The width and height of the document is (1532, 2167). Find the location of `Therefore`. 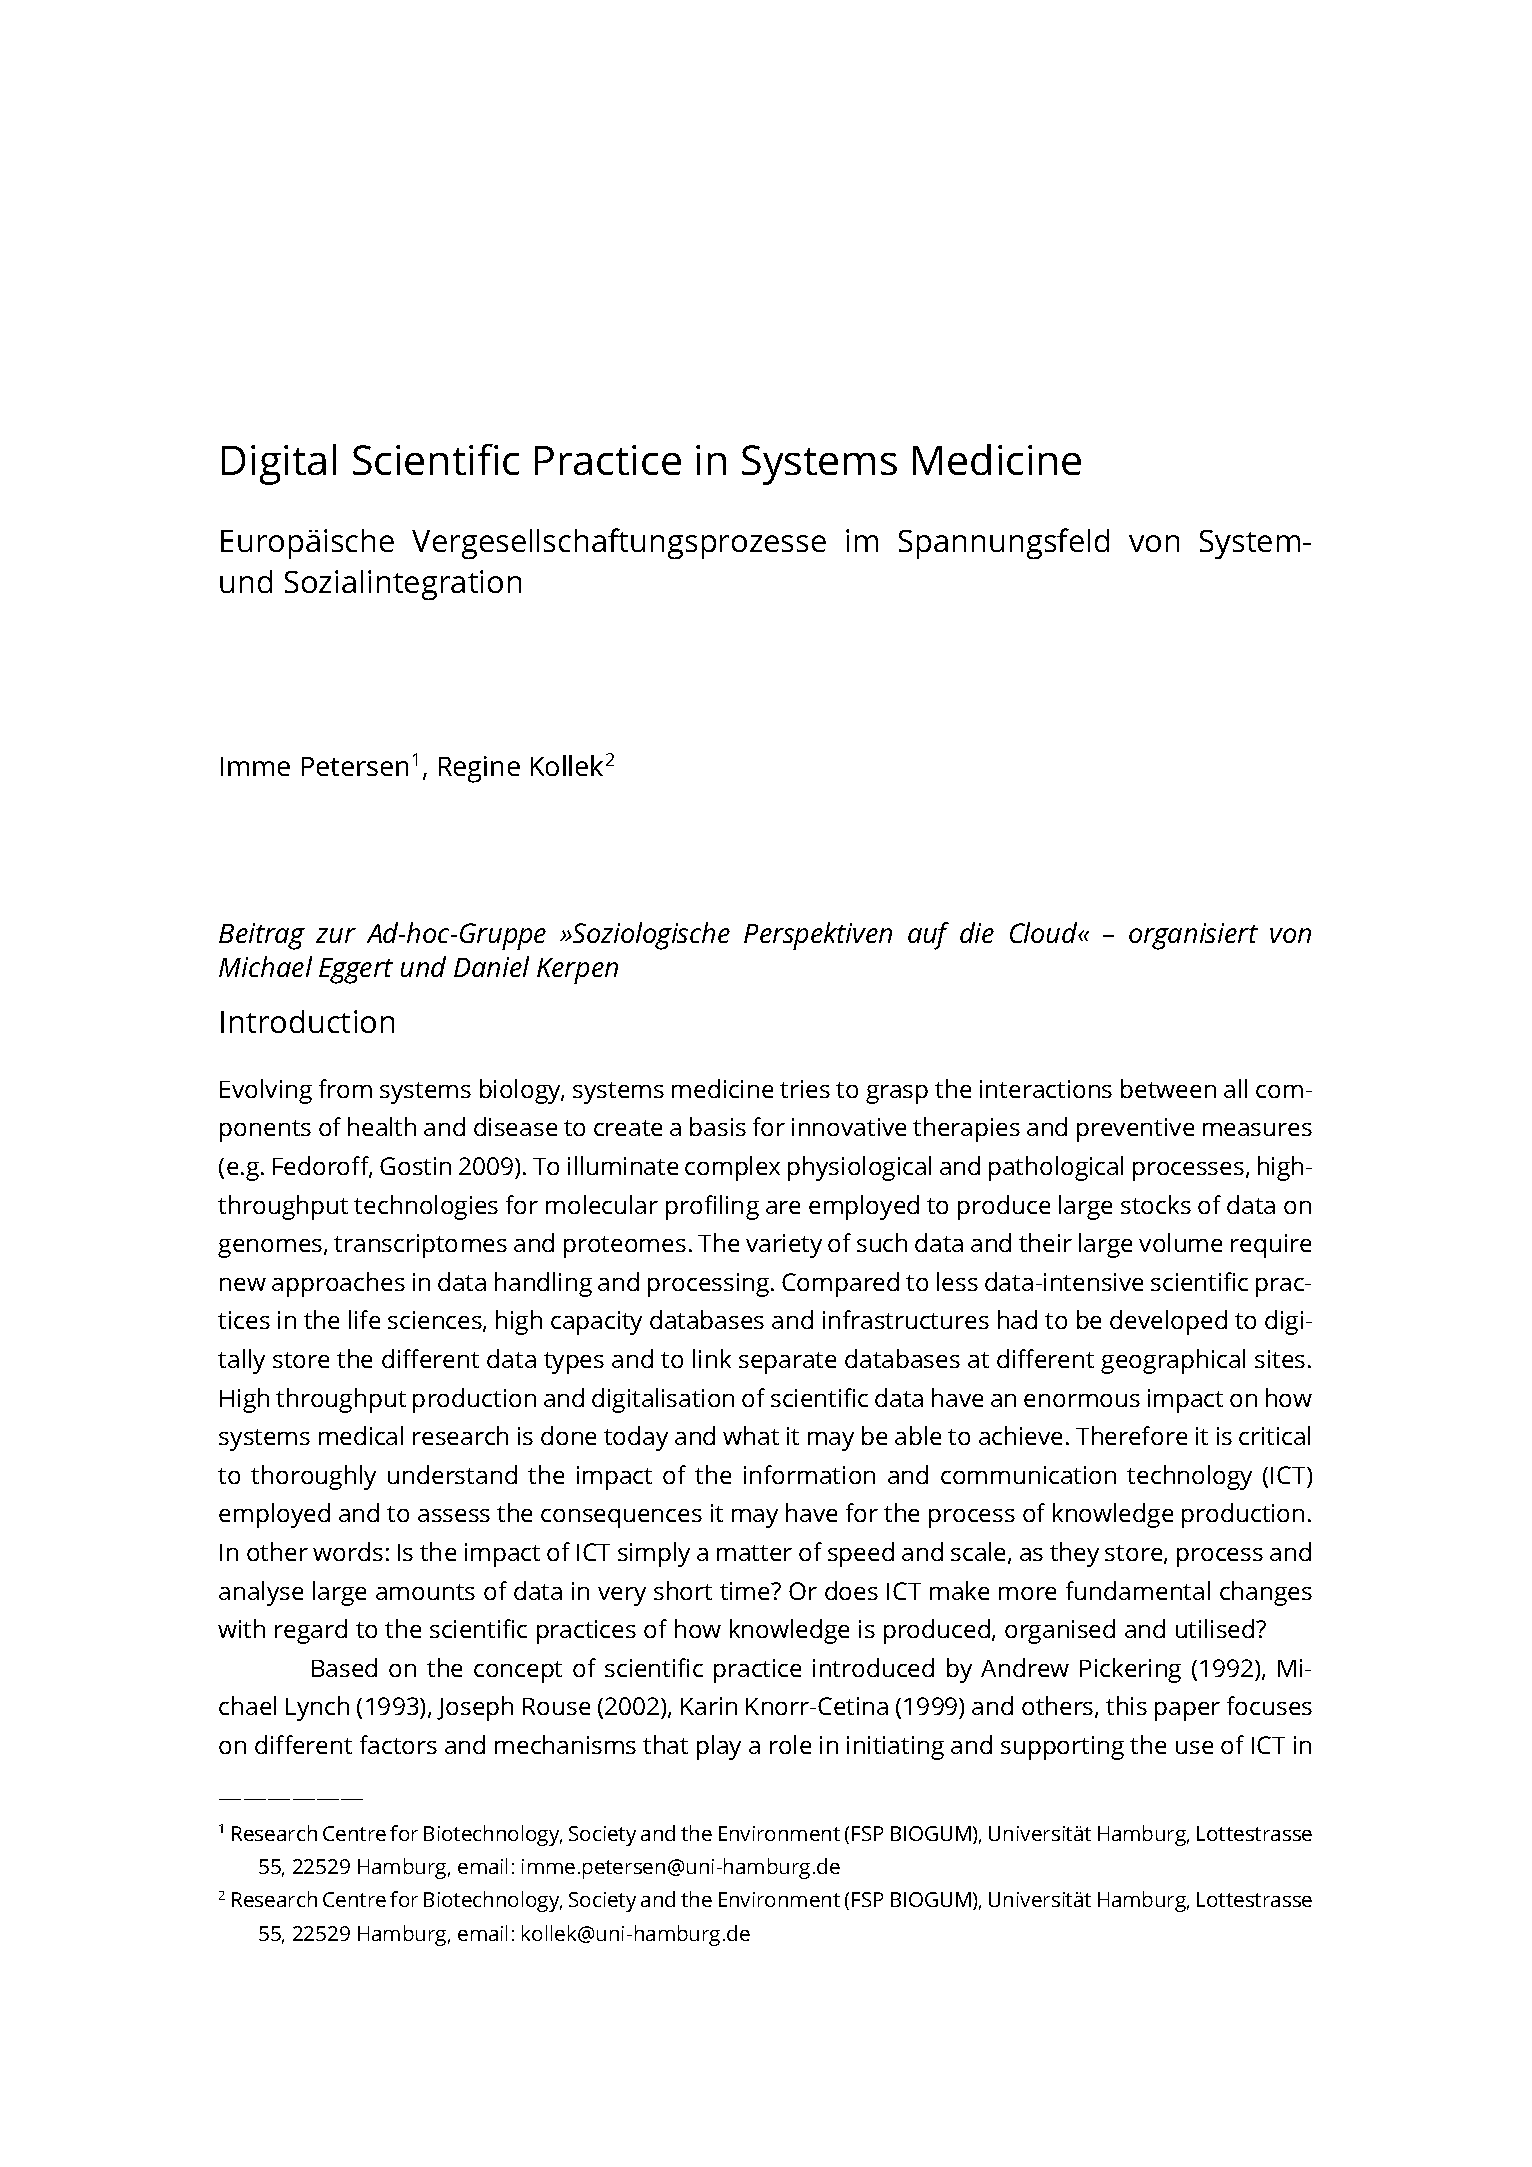

Therefore is located at coordinates (1131, 1435).
